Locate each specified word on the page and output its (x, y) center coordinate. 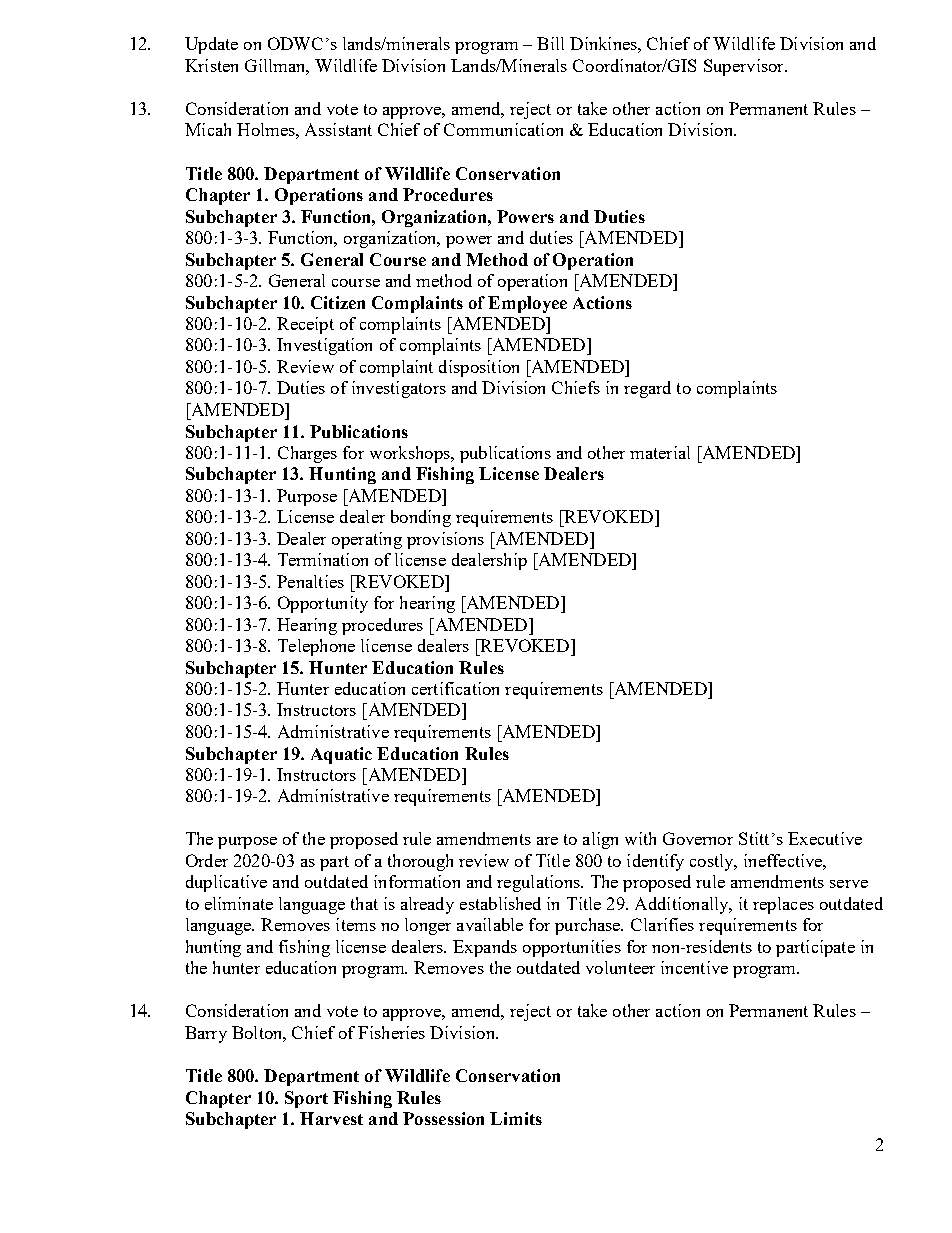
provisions (445, 540)
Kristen (211, 65)
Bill (550, 43)
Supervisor (745, 67)
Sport (306, 1099)
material (660, 452)
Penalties (310, 581)
